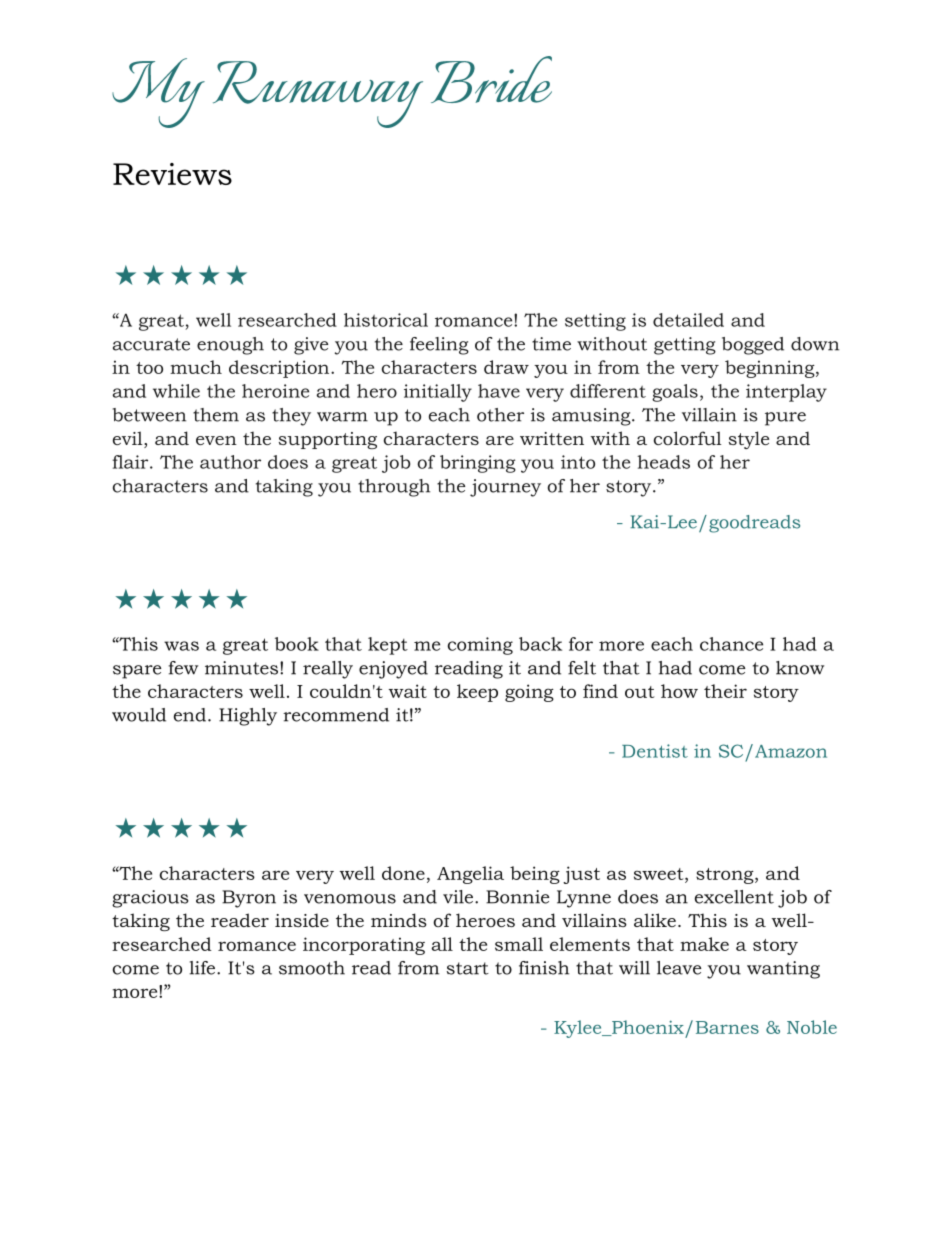  What do you see at coordinates (386, 320) in the screenshot?
I see `historical` at bounding box center [386, 320].
